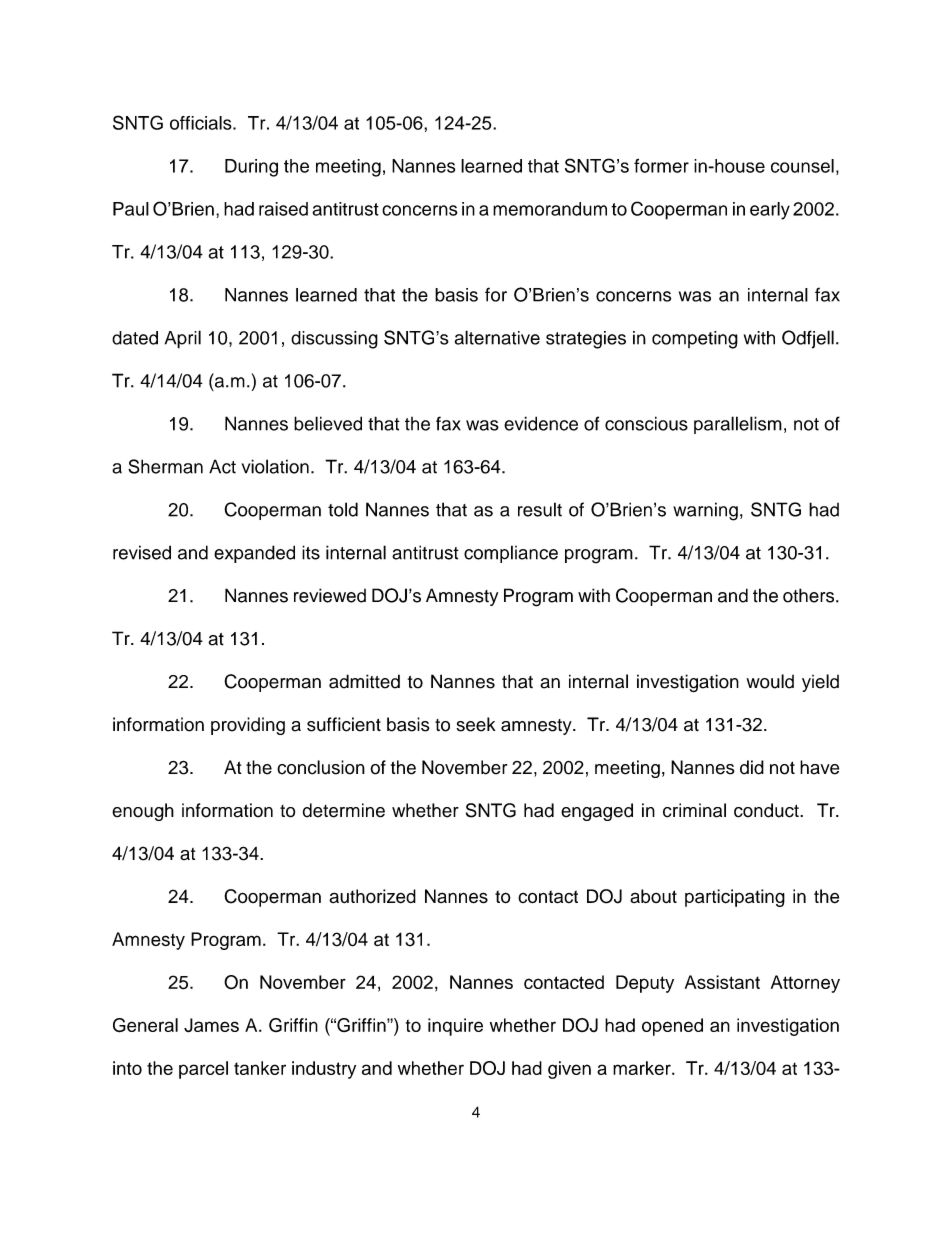 The width and height of the page is (952, 1233). What do you see at coordinates (476, 724) in the page?
I see `seek` at bounding box center [476, 724].
